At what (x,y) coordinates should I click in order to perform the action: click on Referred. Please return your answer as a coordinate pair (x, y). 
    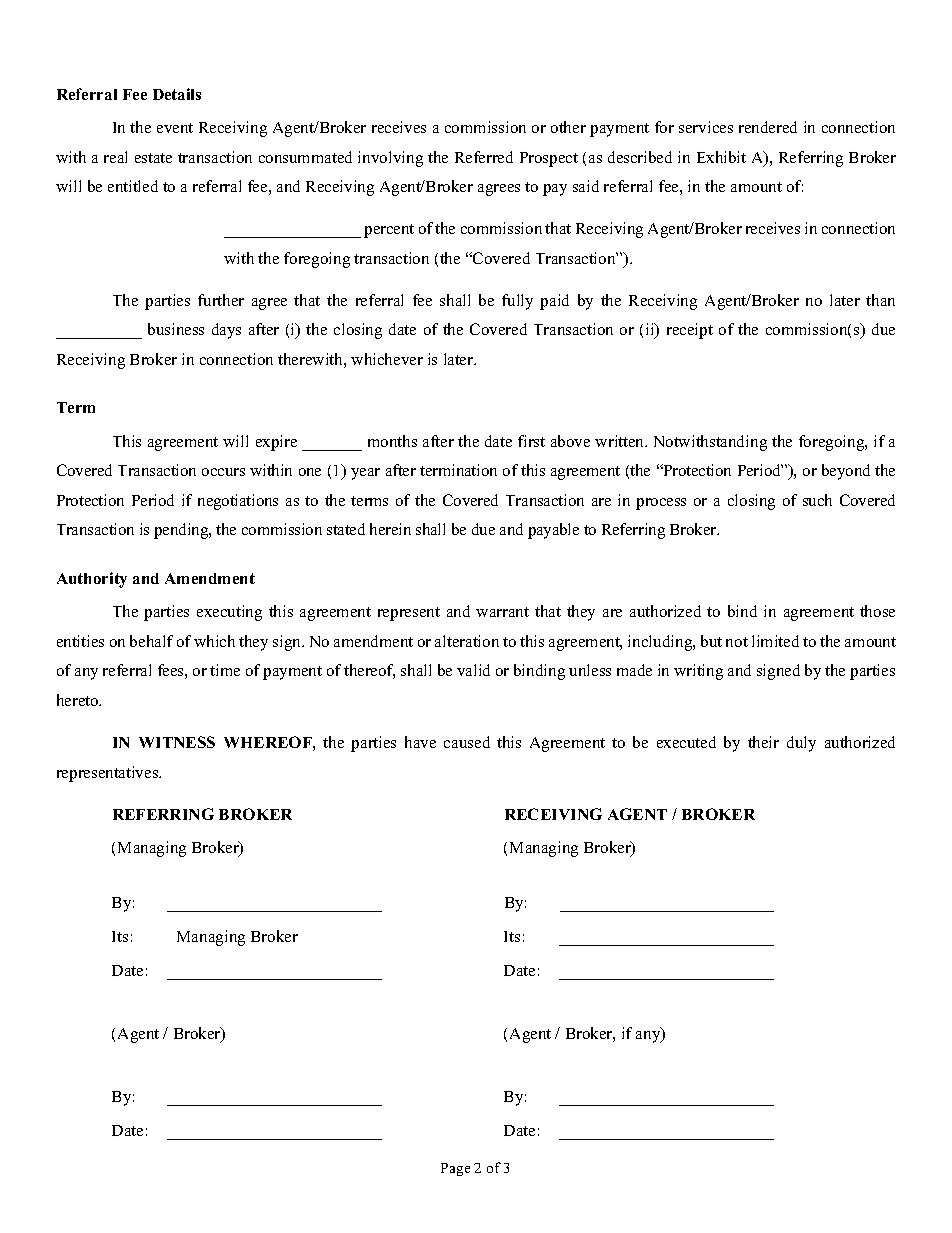
    Looking at the image, I should click on (484, 157).
